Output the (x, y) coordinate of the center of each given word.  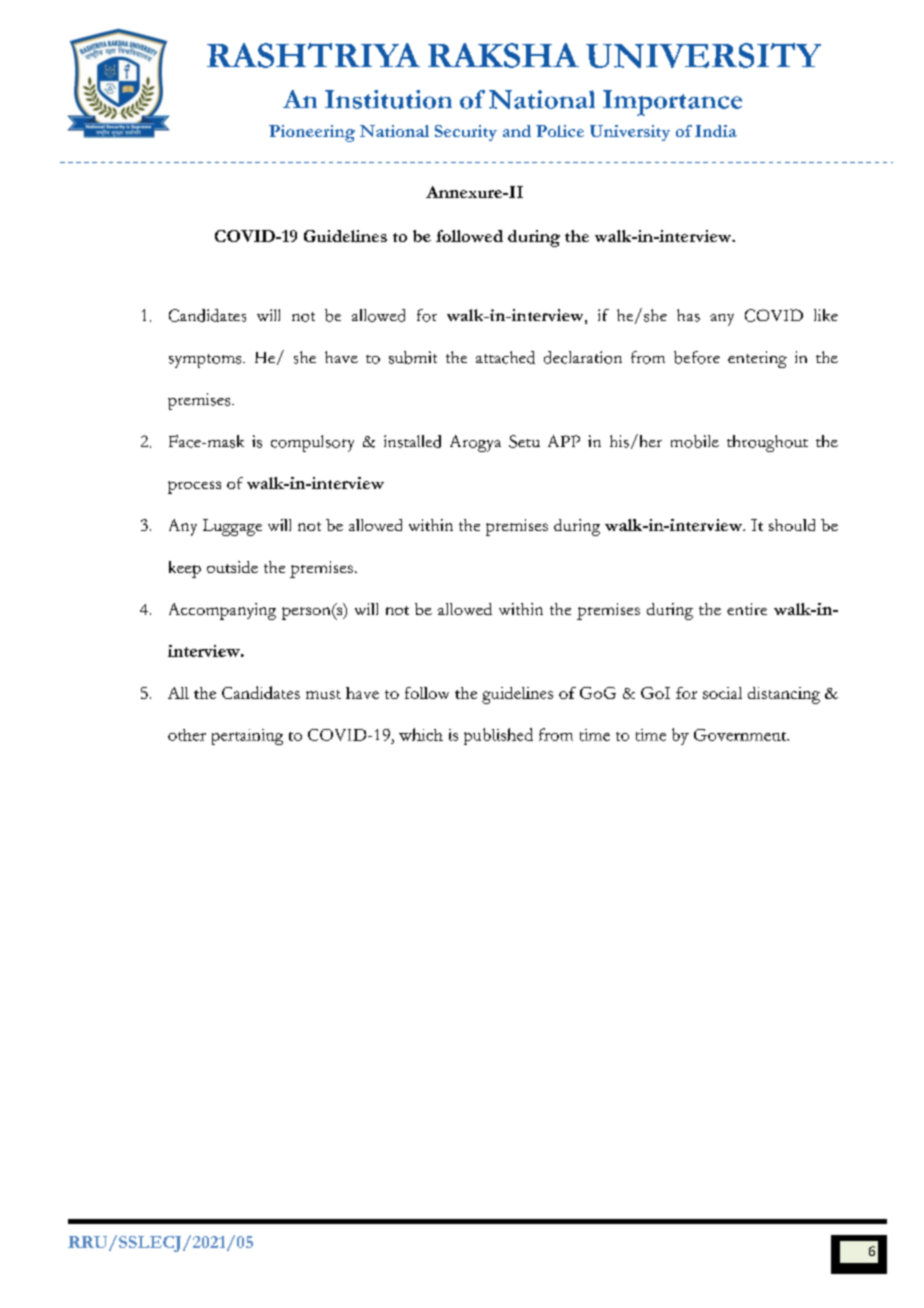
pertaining (247, 737)
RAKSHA (503, 55)
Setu (524, 441)
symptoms (206, 361)
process (194, 487)
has (688, 315)
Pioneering (312, 133)
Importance (672, 103)
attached (505, 357)
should (792, 525)
